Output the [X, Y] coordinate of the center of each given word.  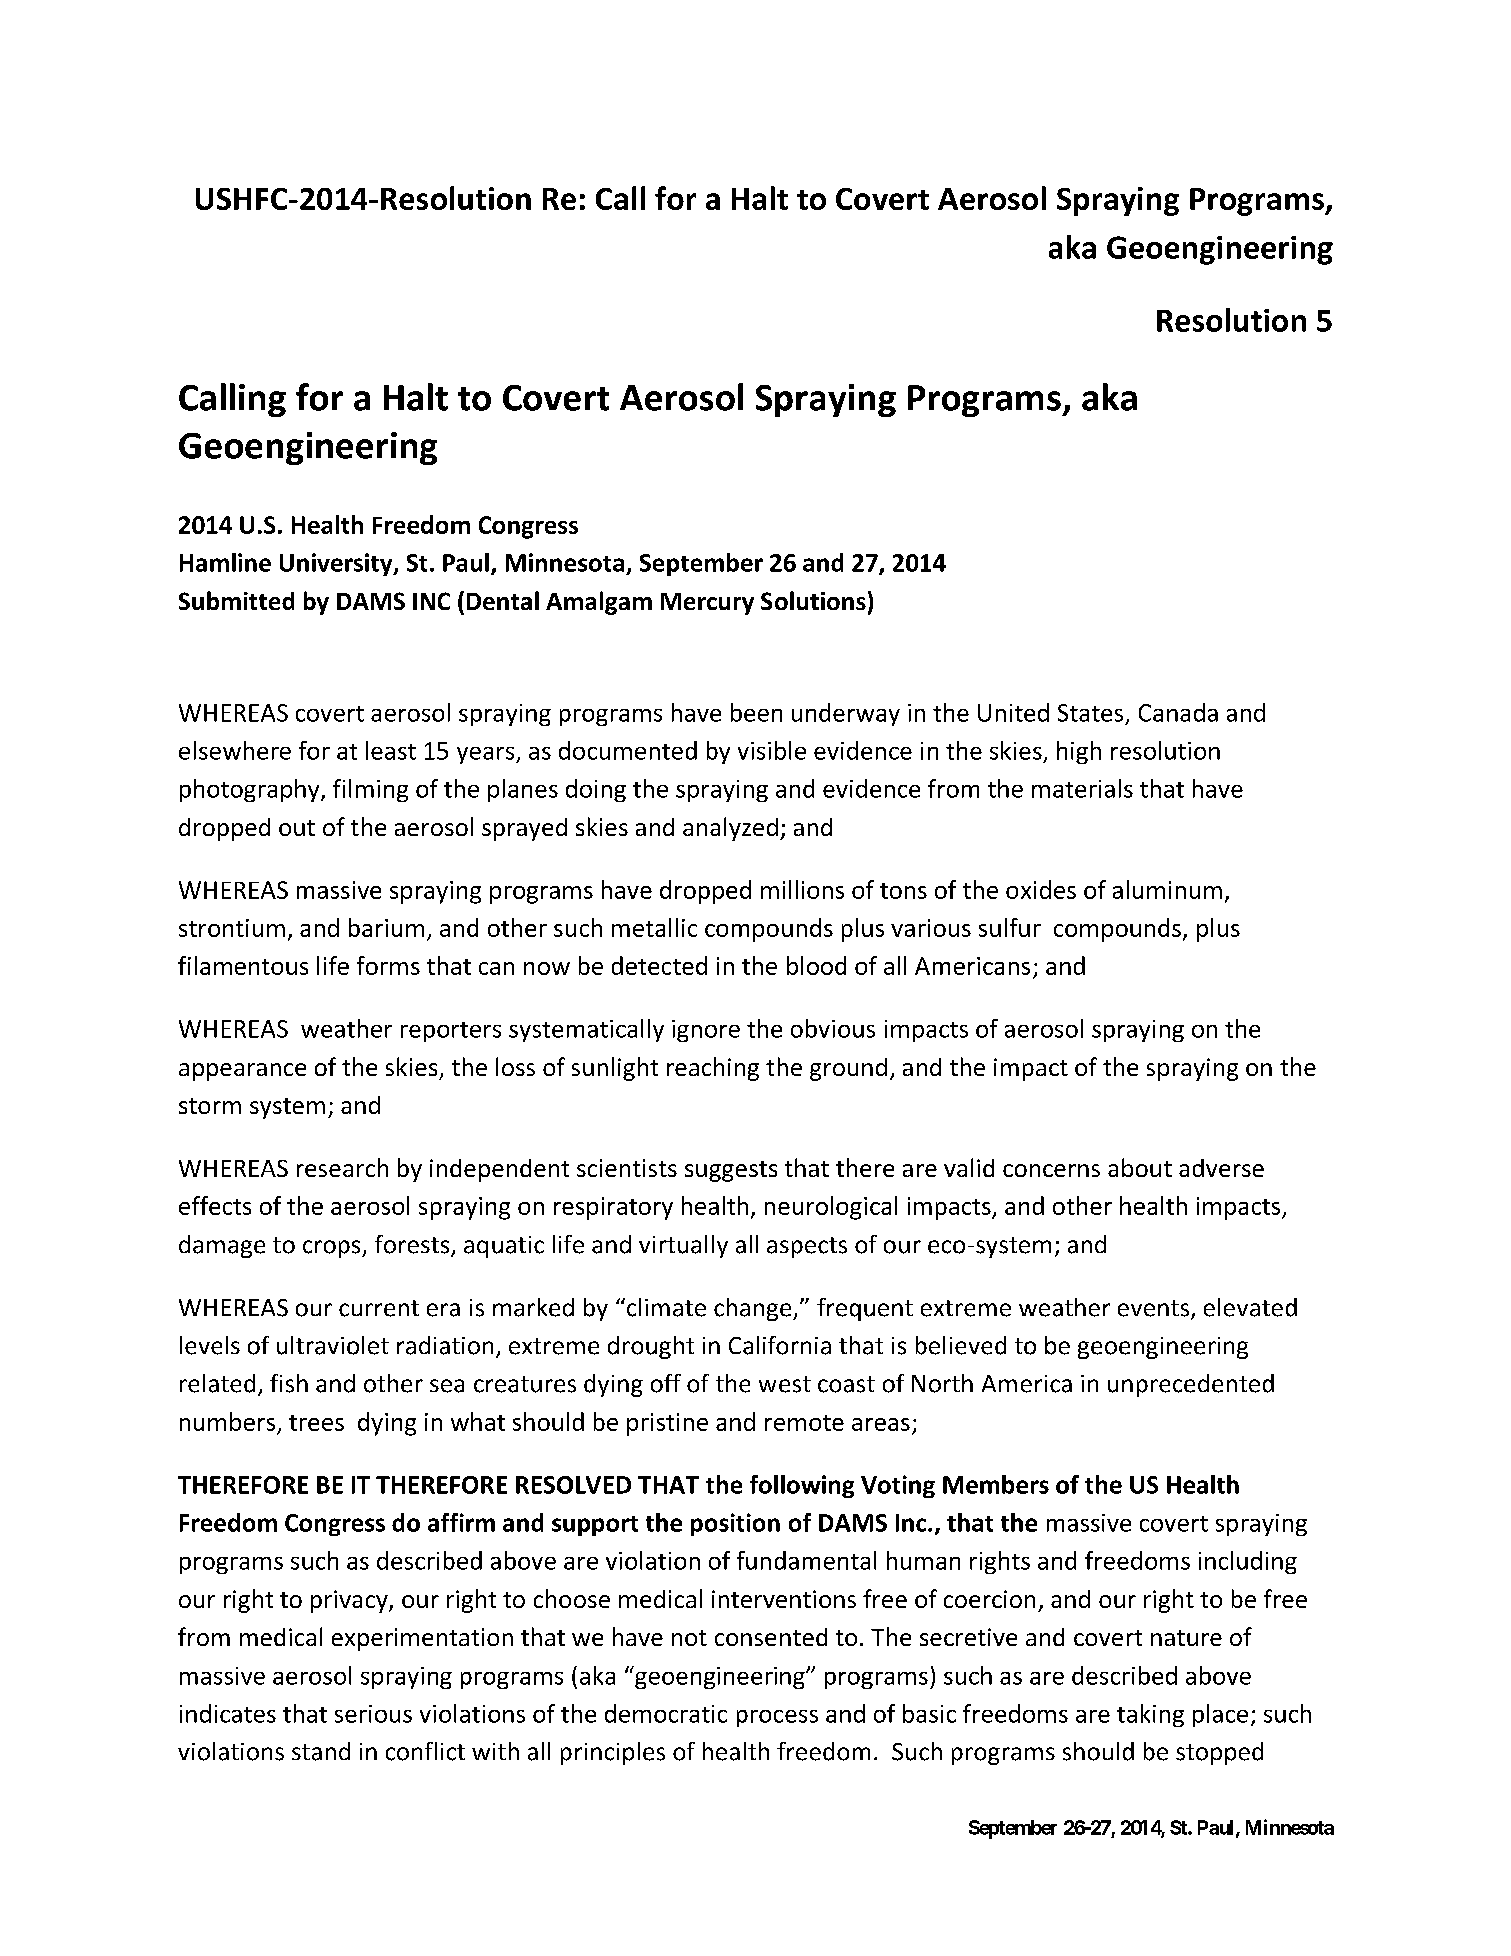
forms [388, 965]
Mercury [707, 604]
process [777, 1718]
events [1153, 1308]
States [1090, 713]
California [780, 1345]
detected [659, 965]
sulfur [1010, 927]
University [337, 564]
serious [373, 1714]
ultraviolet [333, 1345]
